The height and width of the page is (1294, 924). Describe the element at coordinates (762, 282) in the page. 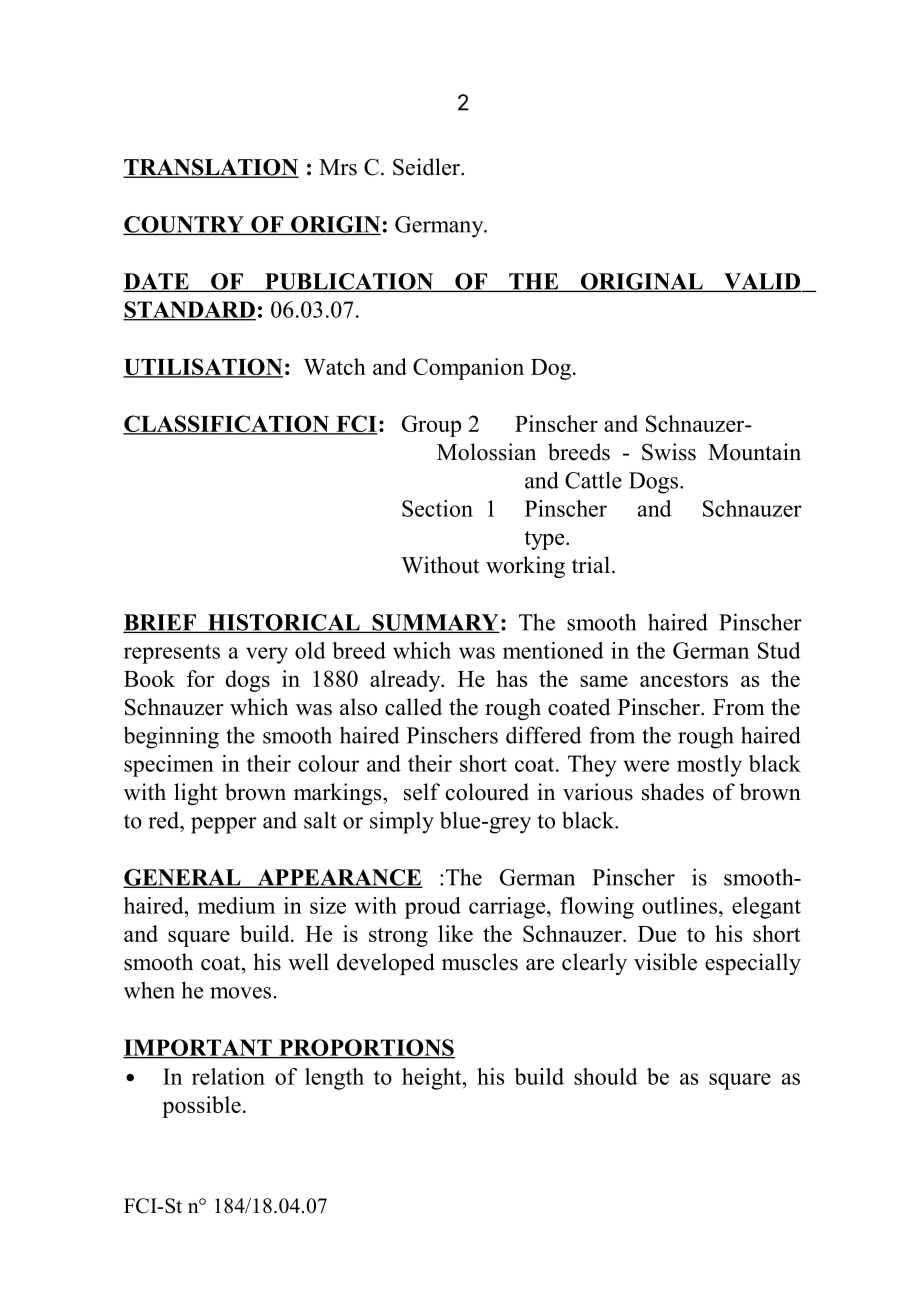

I see `VALID` at that location.
